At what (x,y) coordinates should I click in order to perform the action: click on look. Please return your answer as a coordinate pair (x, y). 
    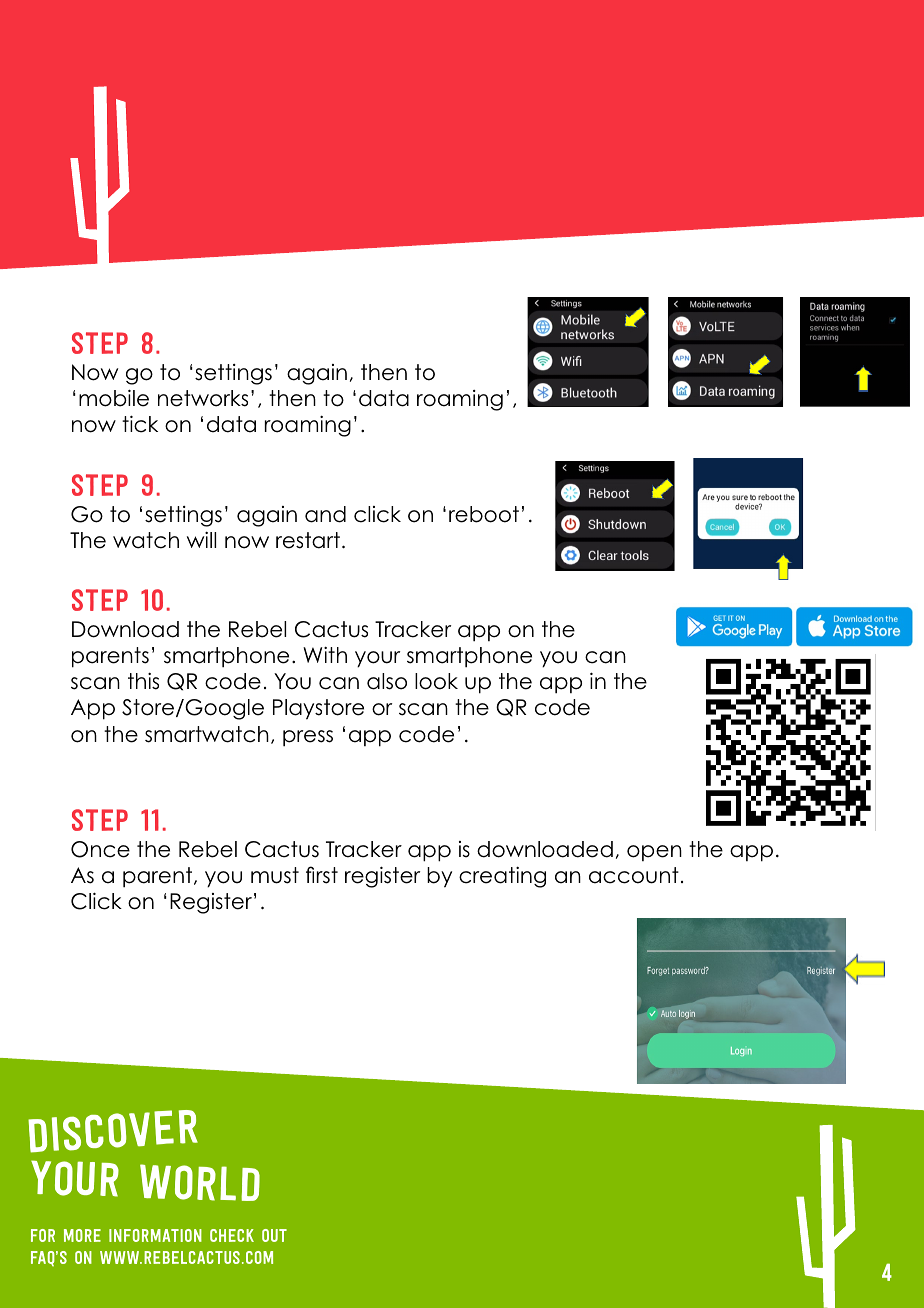
    Looking at the image, I should click on (436, 681).
